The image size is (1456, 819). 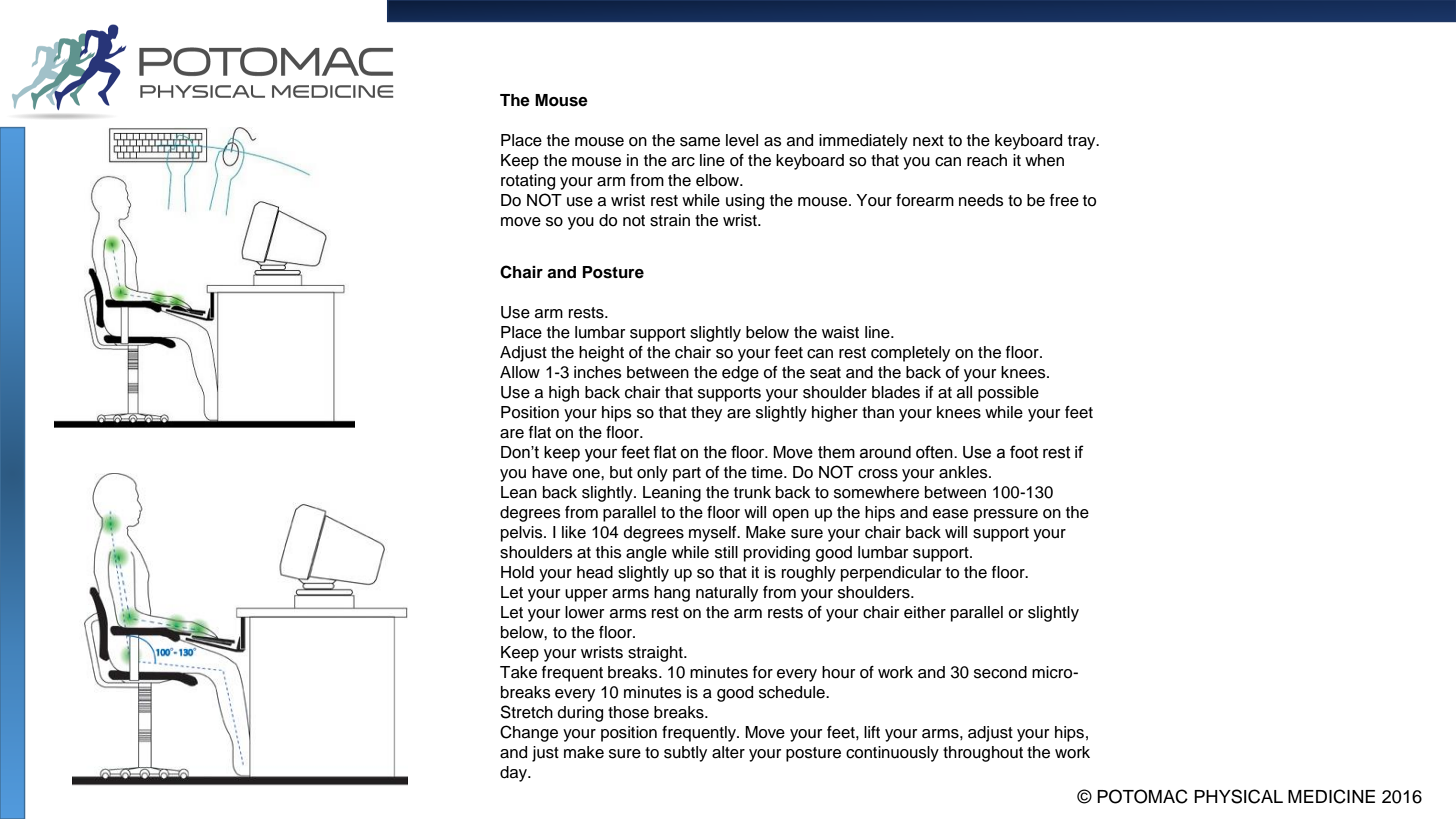 What do you see at coordinates (910, 354) in the screenshot?
I see `completely` at bounding box center [910, 354].
